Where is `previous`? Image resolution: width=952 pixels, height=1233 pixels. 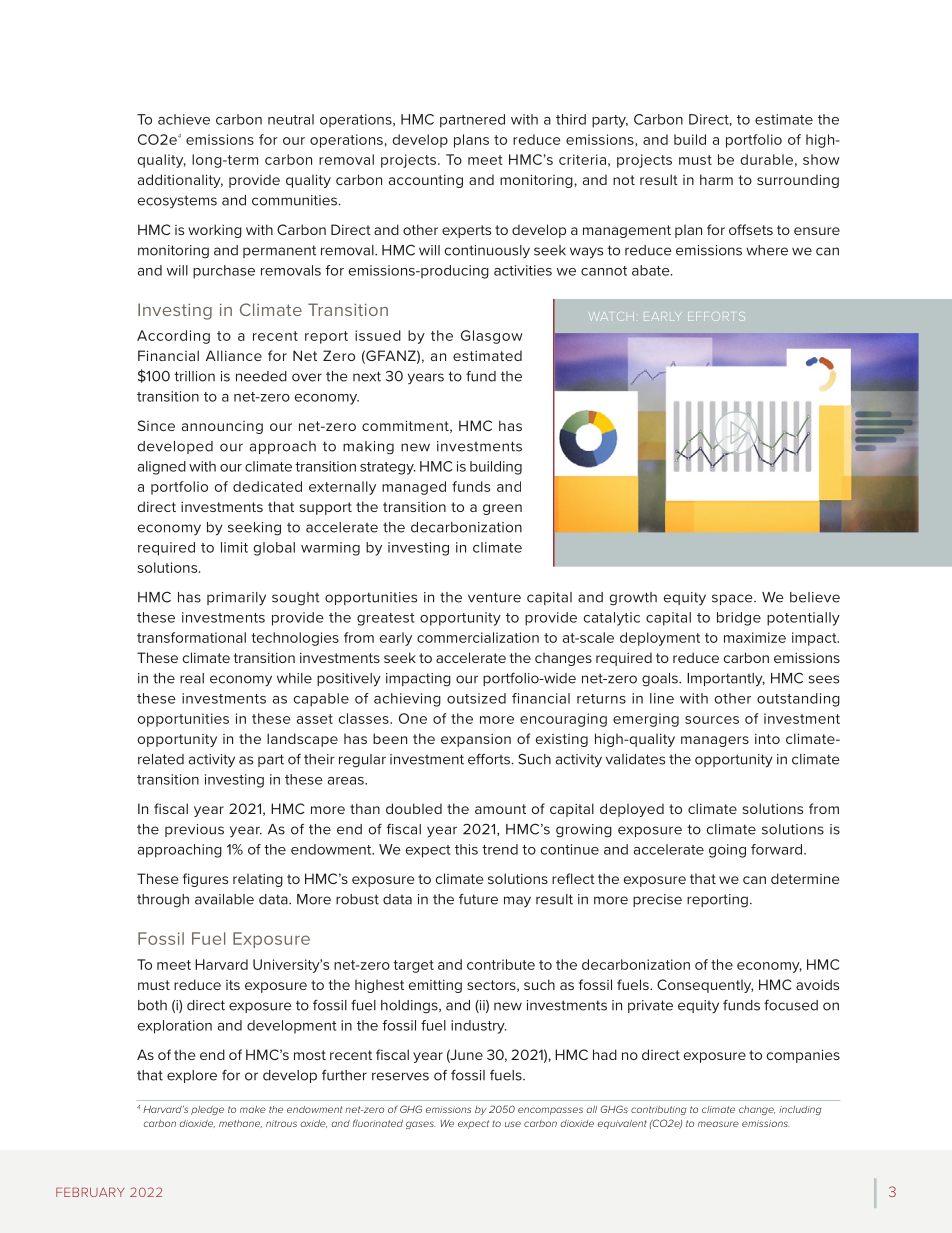
previous is located at coordinates (194, 830).
